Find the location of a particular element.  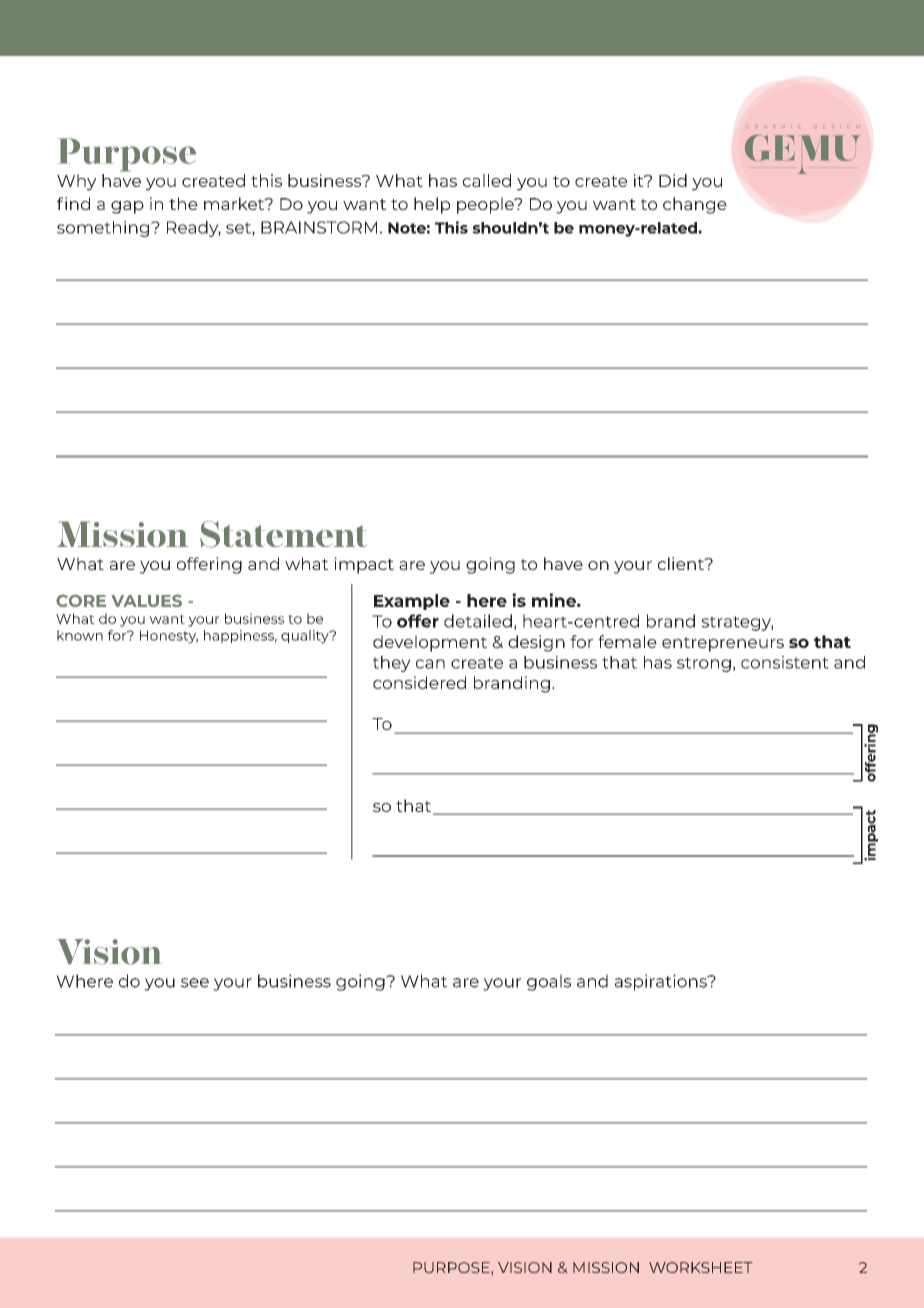

Honesty is located at coordinates (169, 637).
